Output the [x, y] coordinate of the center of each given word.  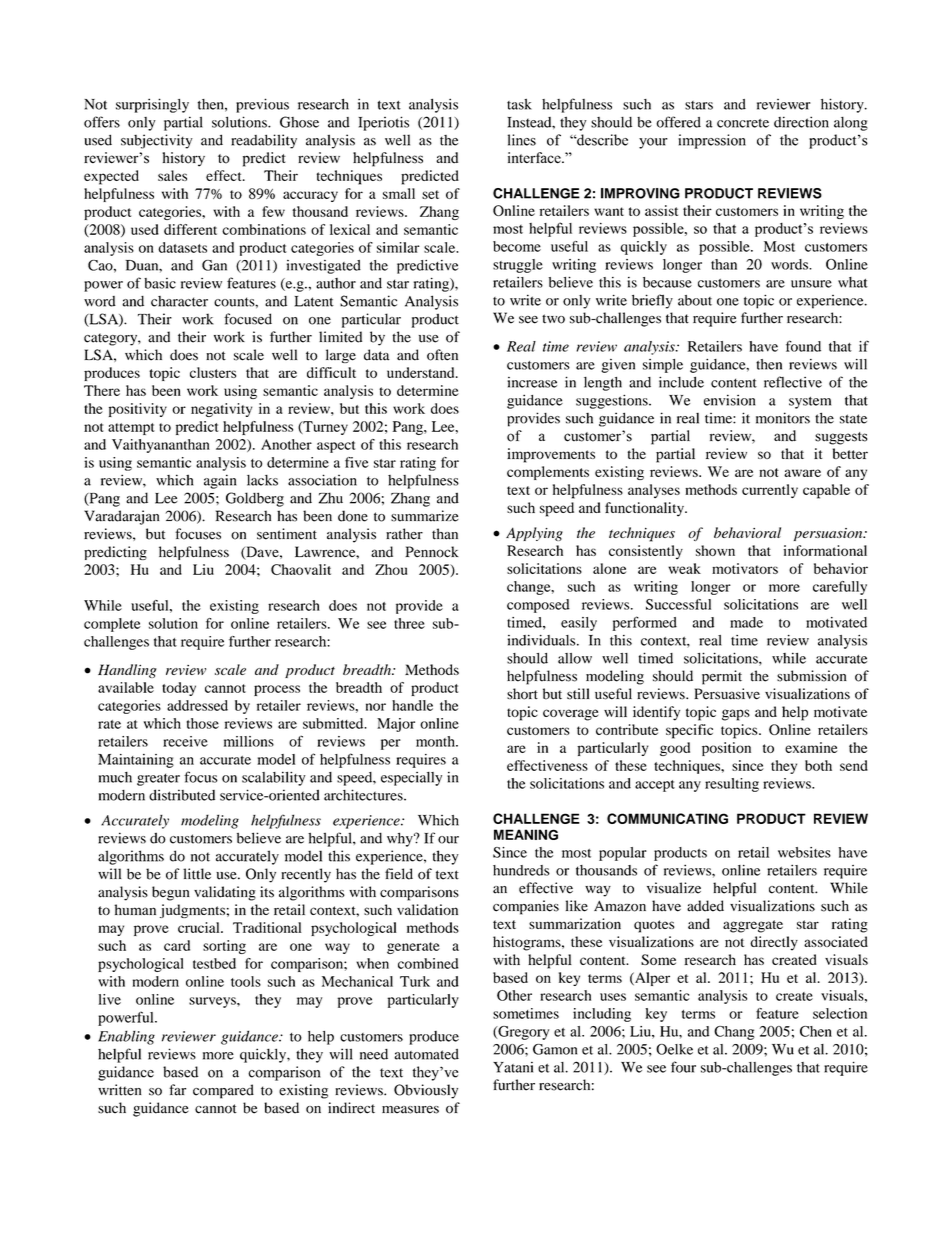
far [177, 1090]
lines [522, 140]
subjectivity [157, 141]
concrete [743, 123]
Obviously [426, 1091]
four [683, 1067]
